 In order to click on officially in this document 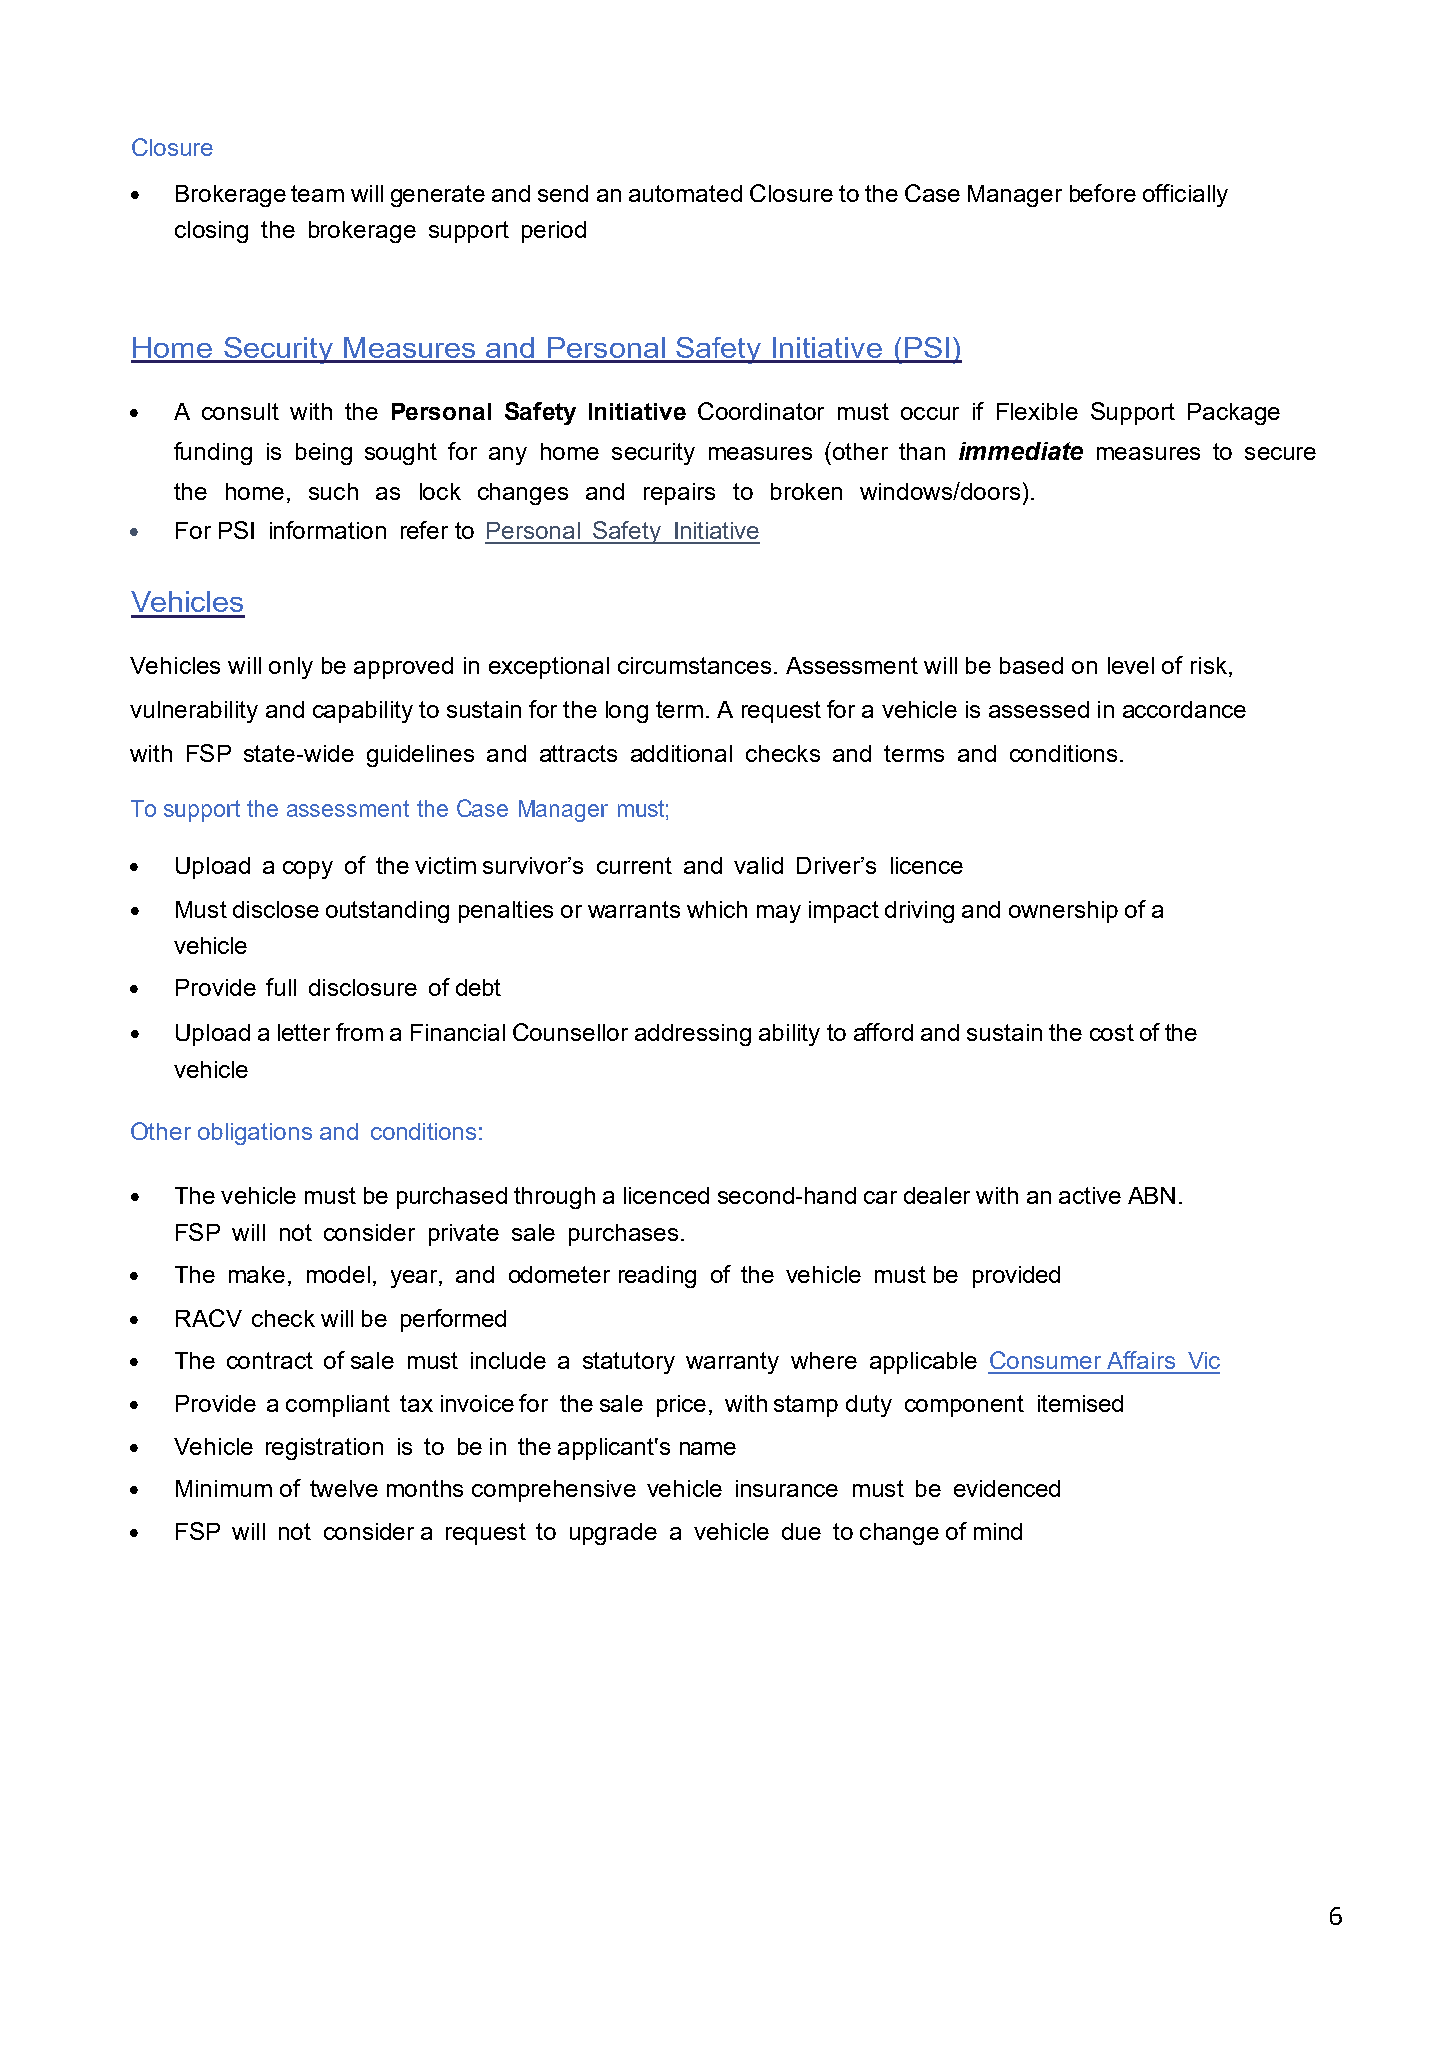, I will do `click(1185, 195)`.
